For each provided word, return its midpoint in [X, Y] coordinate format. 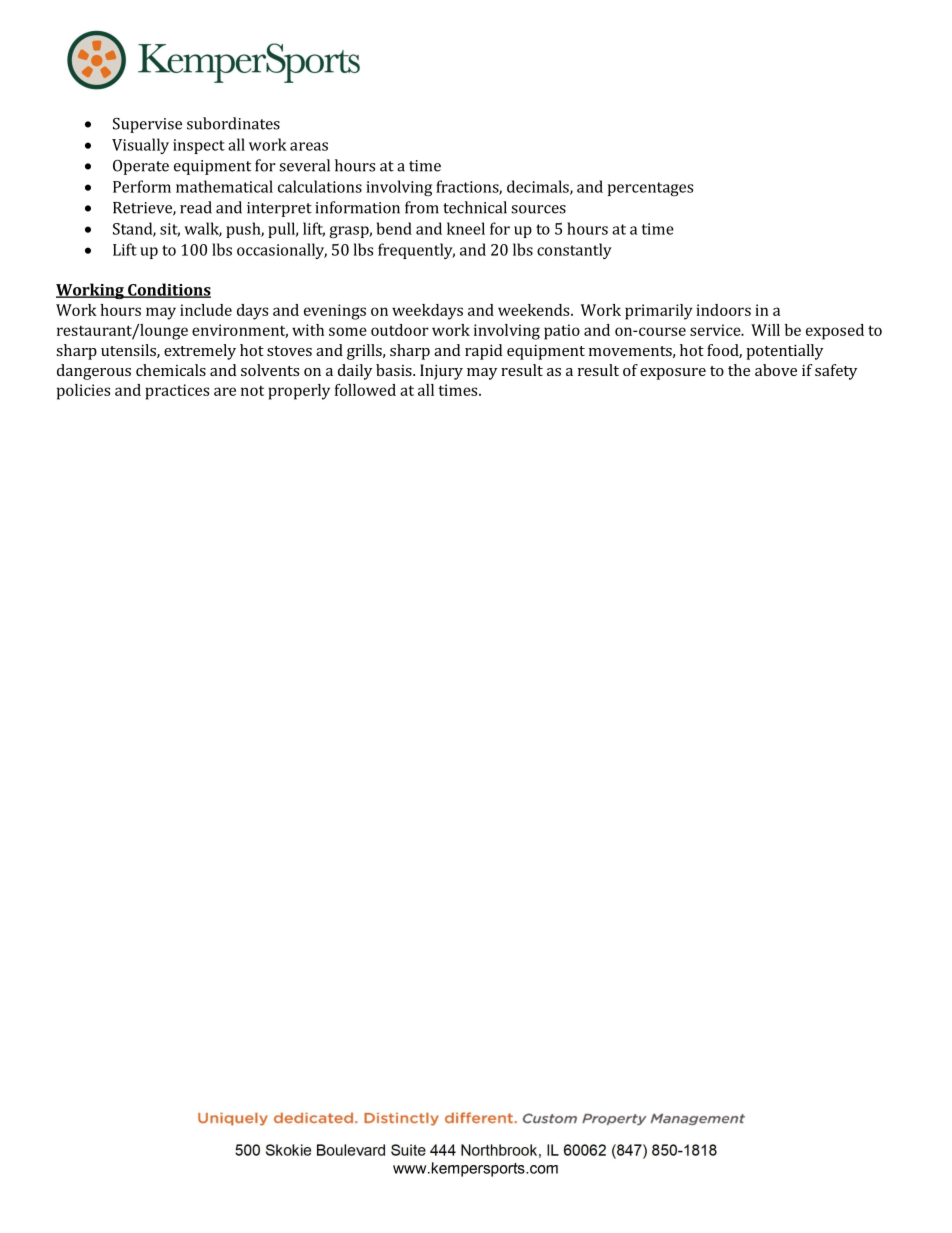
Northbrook [499, 1150]
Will [765, 330]
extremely [200, 352]
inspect [199, 146]
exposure [673, 374]
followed [365, 390]
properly [299, 392]
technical [475, 207]
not [252, 391]
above [776, 370]
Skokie [288, 1150]
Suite [408, 1150]
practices [177, 392]
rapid [483, 352]
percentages [650, 189]
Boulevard [351, 1150]
